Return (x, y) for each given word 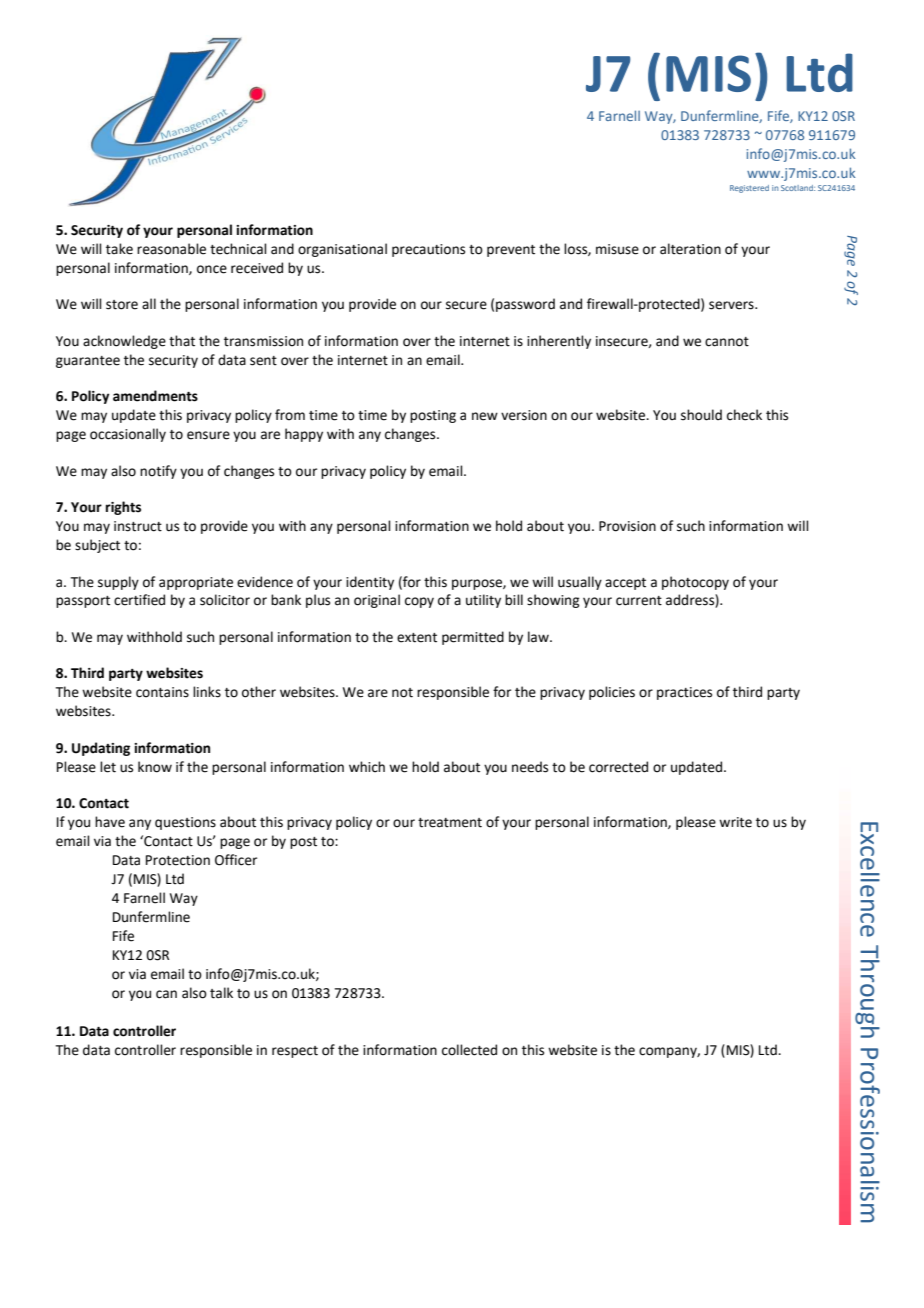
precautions (428, 250)
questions (185, 823)
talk (221, 993)
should (701, 415)
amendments (155, 396)
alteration (690, 249)
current (639, 601)
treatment (450, 823)
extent (417, 638)
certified (139, 600)
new (485, 416)
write (735, 822)
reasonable (171, 249)
